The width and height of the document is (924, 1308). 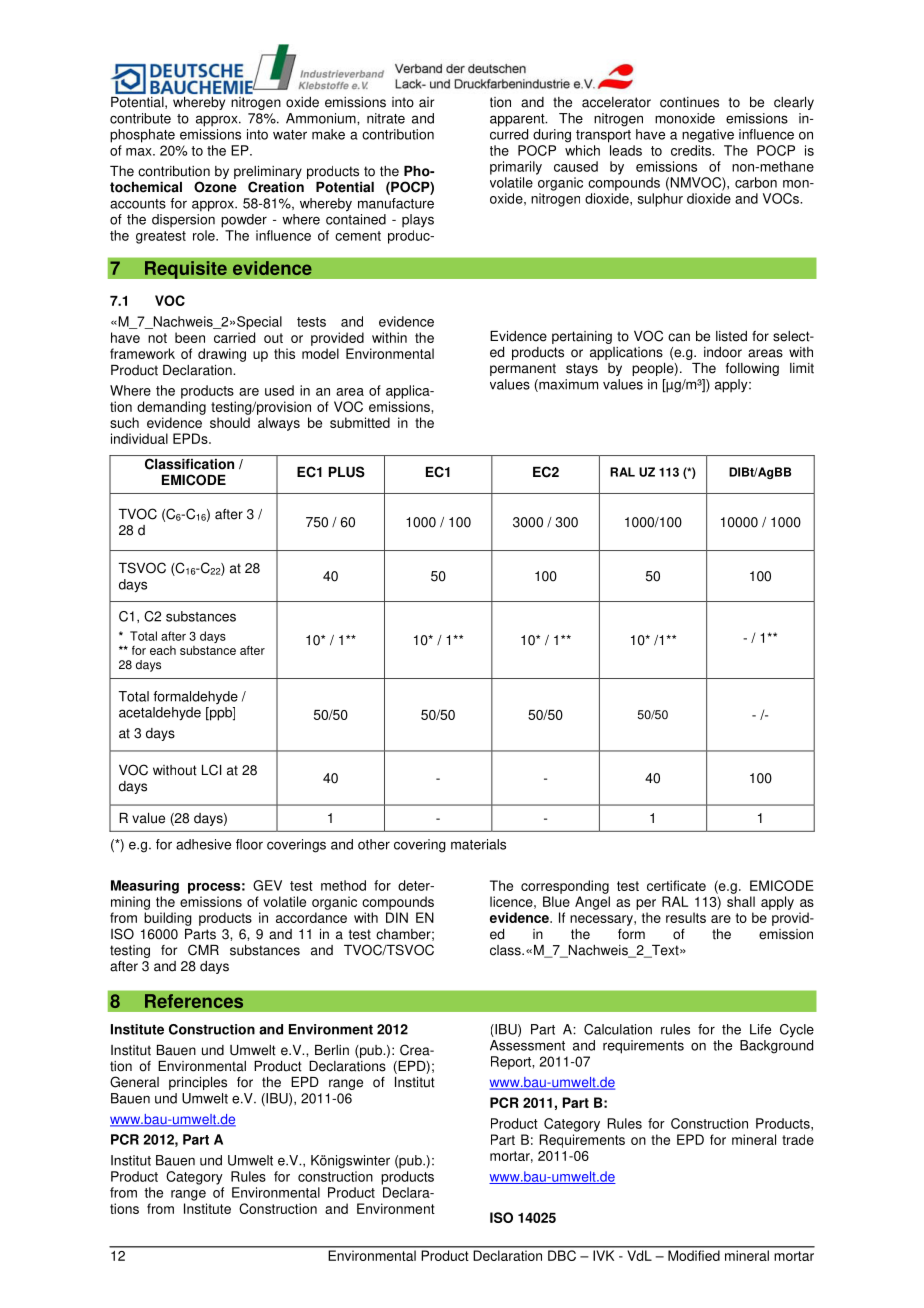 I want to click on phosphate, so click(x=142, y=136).
